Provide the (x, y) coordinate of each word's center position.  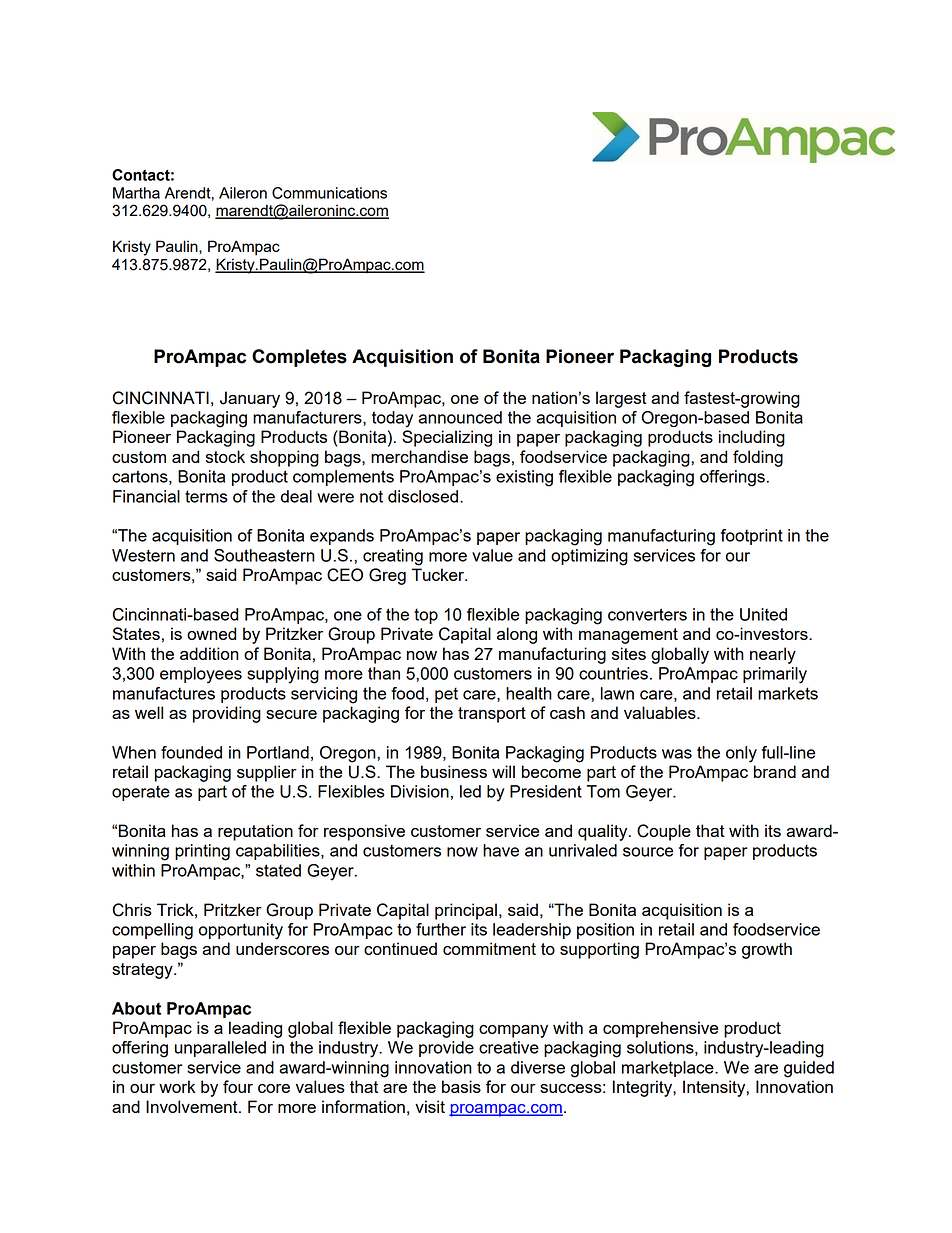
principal (466, 911)
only (741, 754)
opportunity (241, 931)
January (250, 399)
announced (460, 417)
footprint (752, 537)
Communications (329, 193)
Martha (136, 193)
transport (492, 715)
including (752, 438)
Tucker (439, 574)
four (238, 1086)
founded (191, 752)
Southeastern (264, 555)
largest (621, 399)
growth (767, 950)
